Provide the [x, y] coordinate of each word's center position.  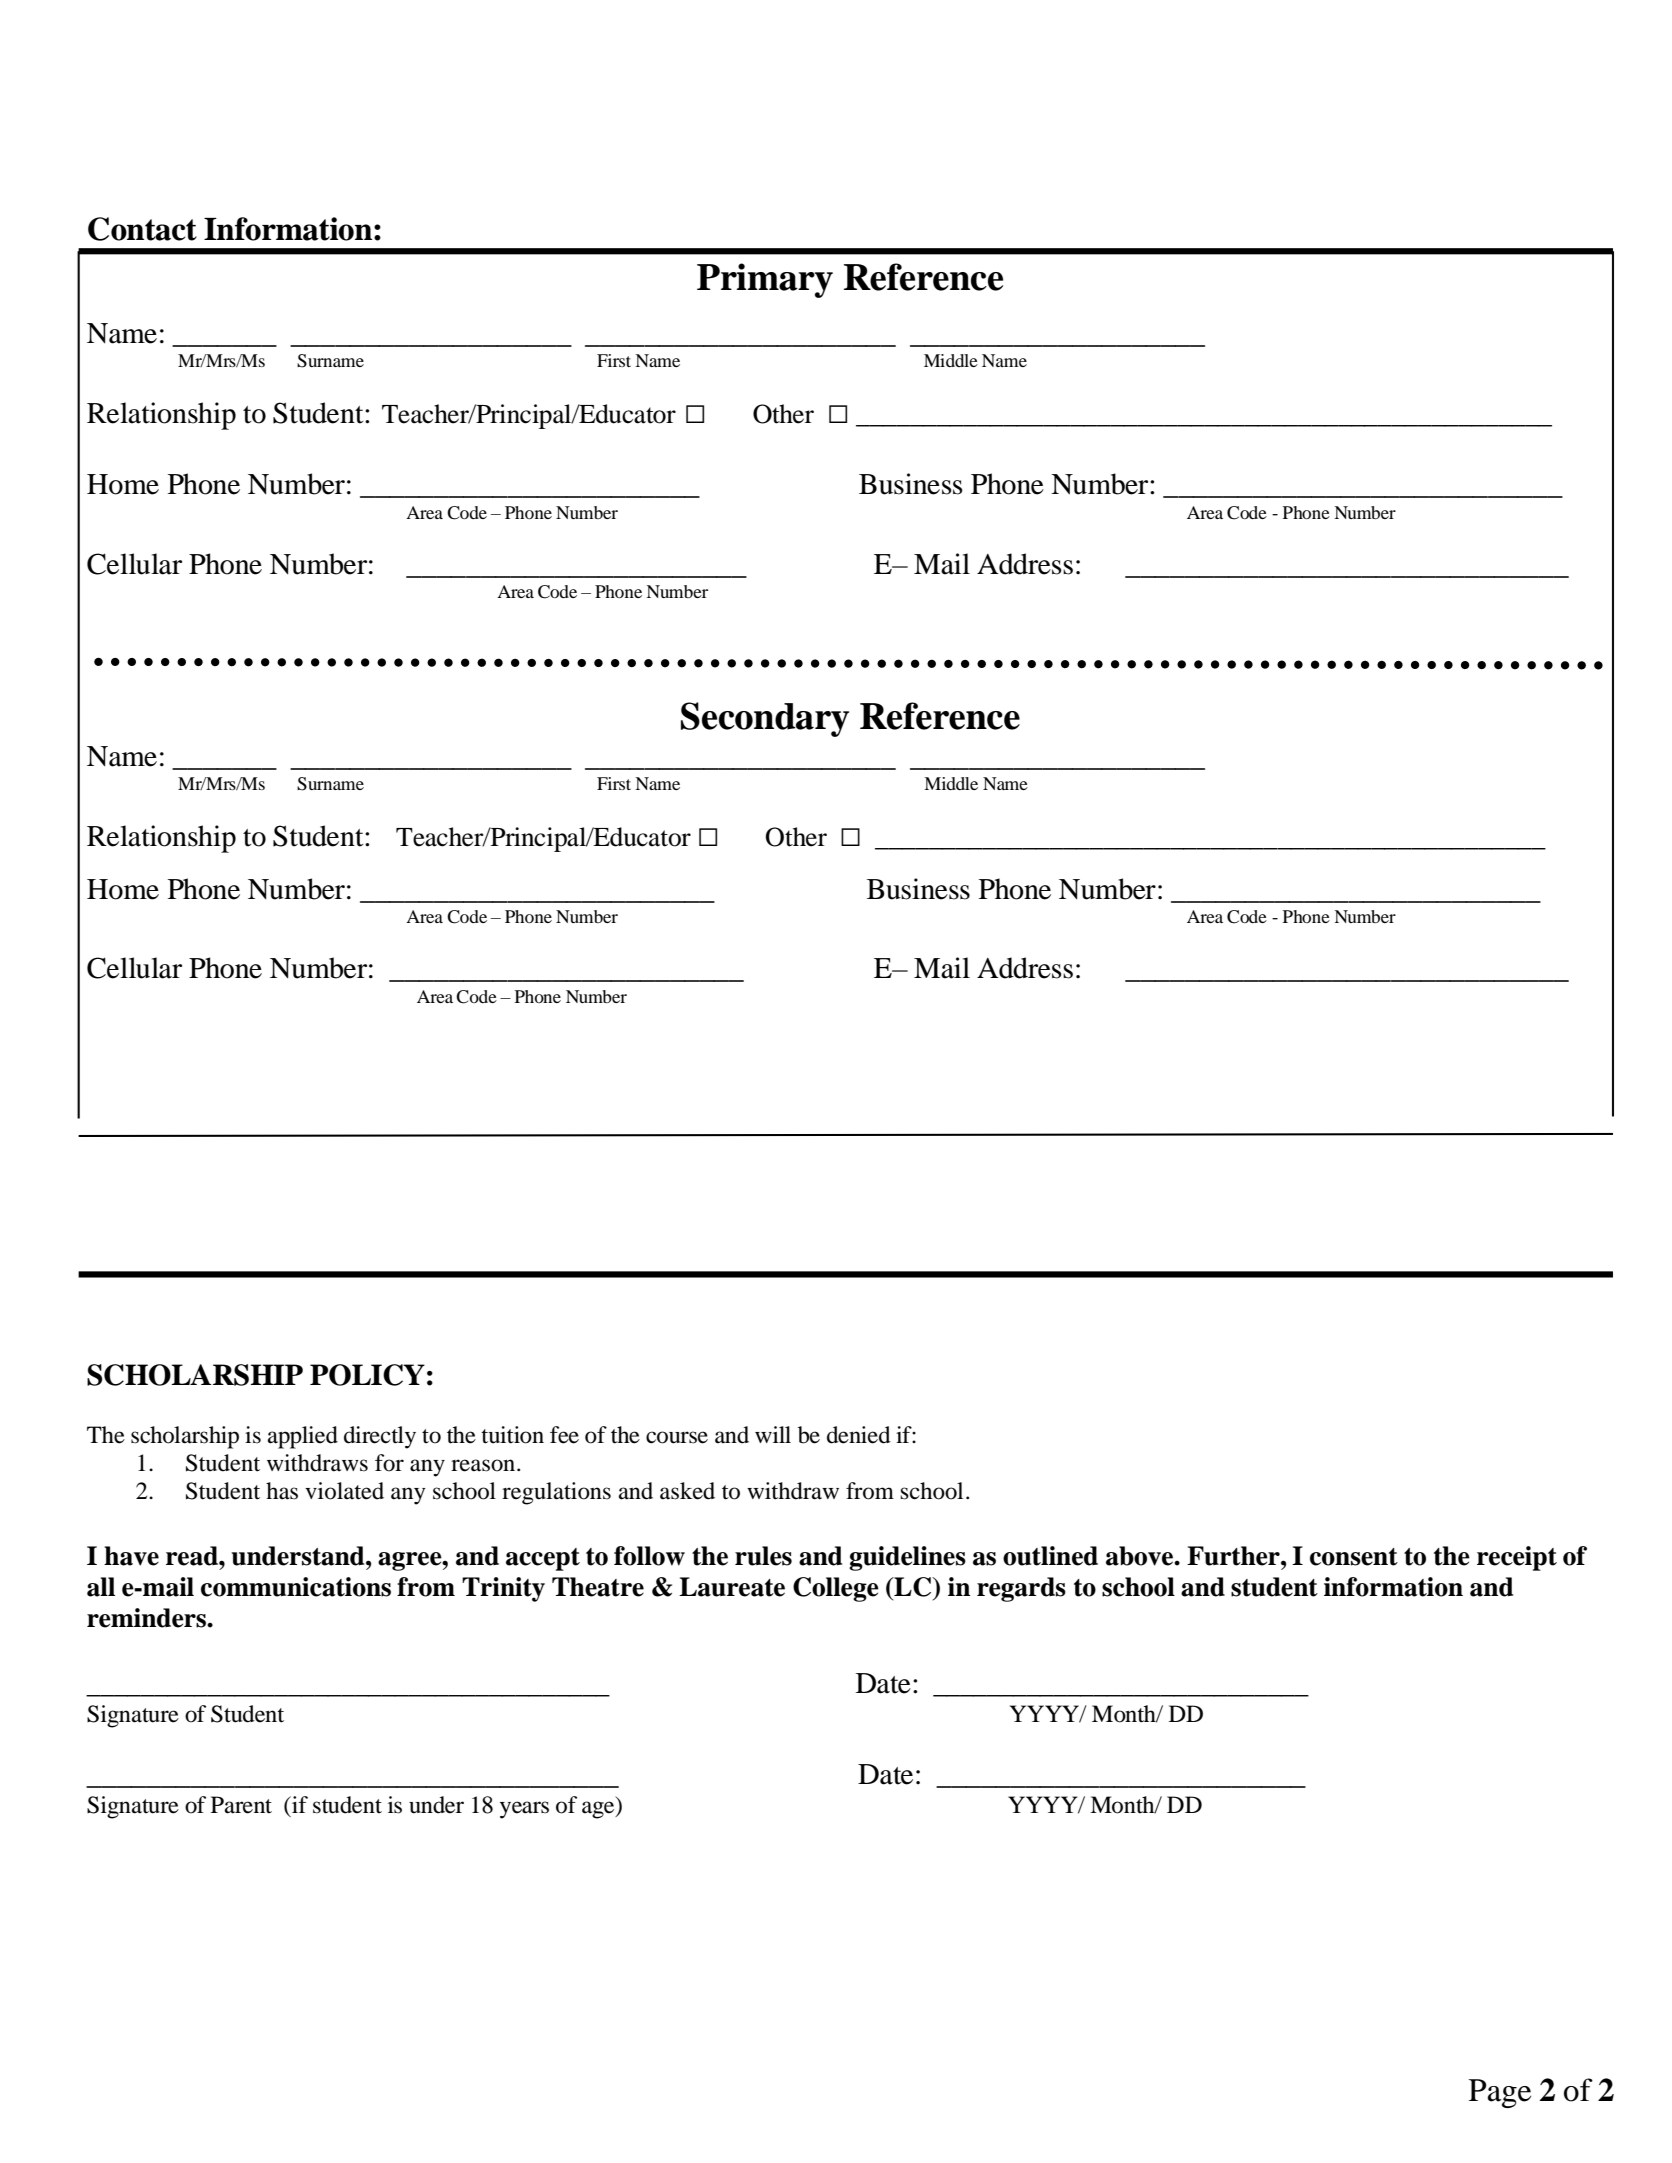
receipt [1517, 1558]
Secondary [765, 719]
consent [1354, 1557]
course [677, 1437]
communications [296, 1587]
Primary [765, 280]
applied [303, 1437]
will [773, 1434]
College [836, 1589]
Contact [142, 229]
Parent [241, 1805]
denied [859, 1435]
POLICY [367, 1375]
